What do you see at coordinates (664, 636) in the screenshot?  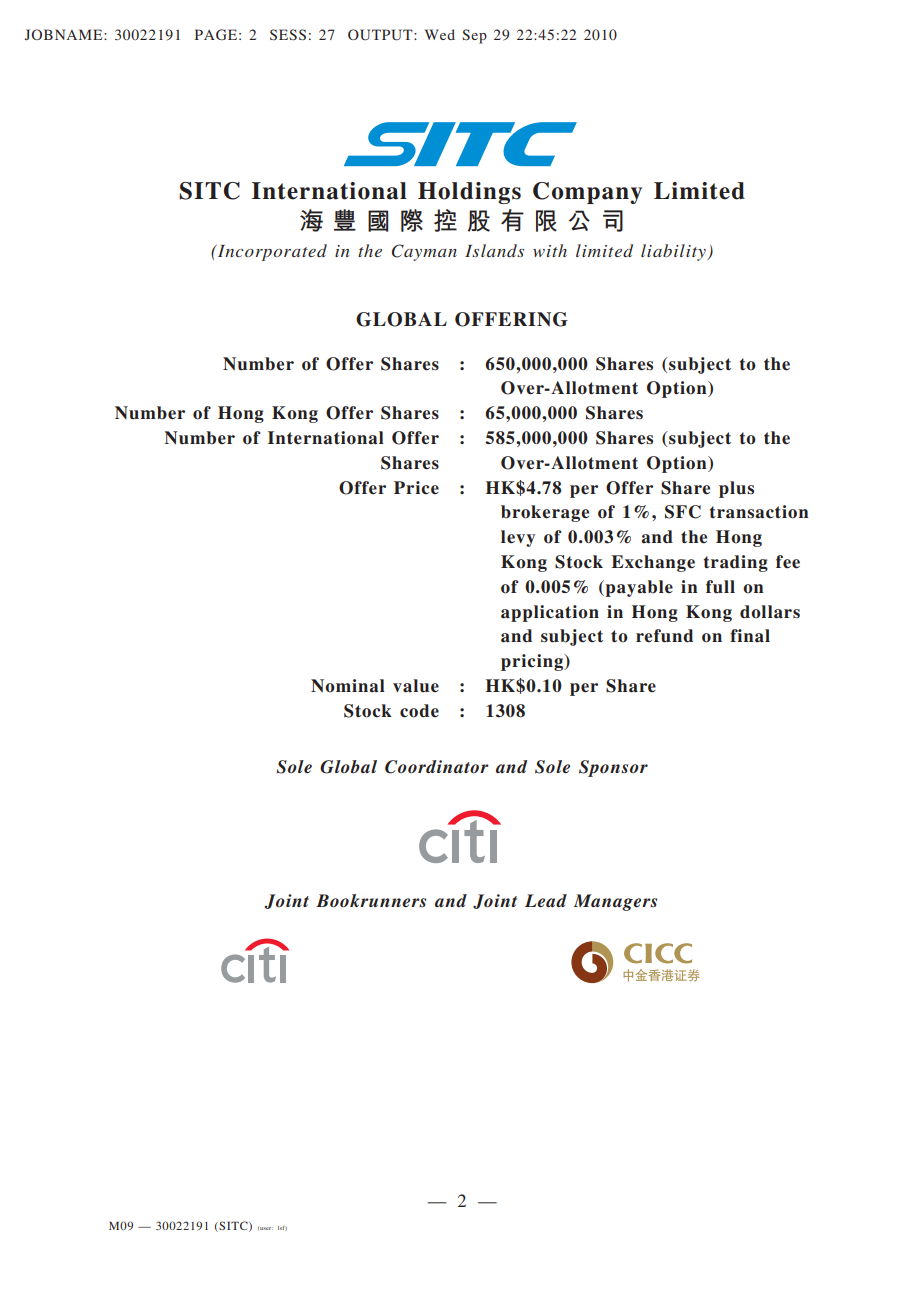 I see `refund` at bounding box center [664, 636].
